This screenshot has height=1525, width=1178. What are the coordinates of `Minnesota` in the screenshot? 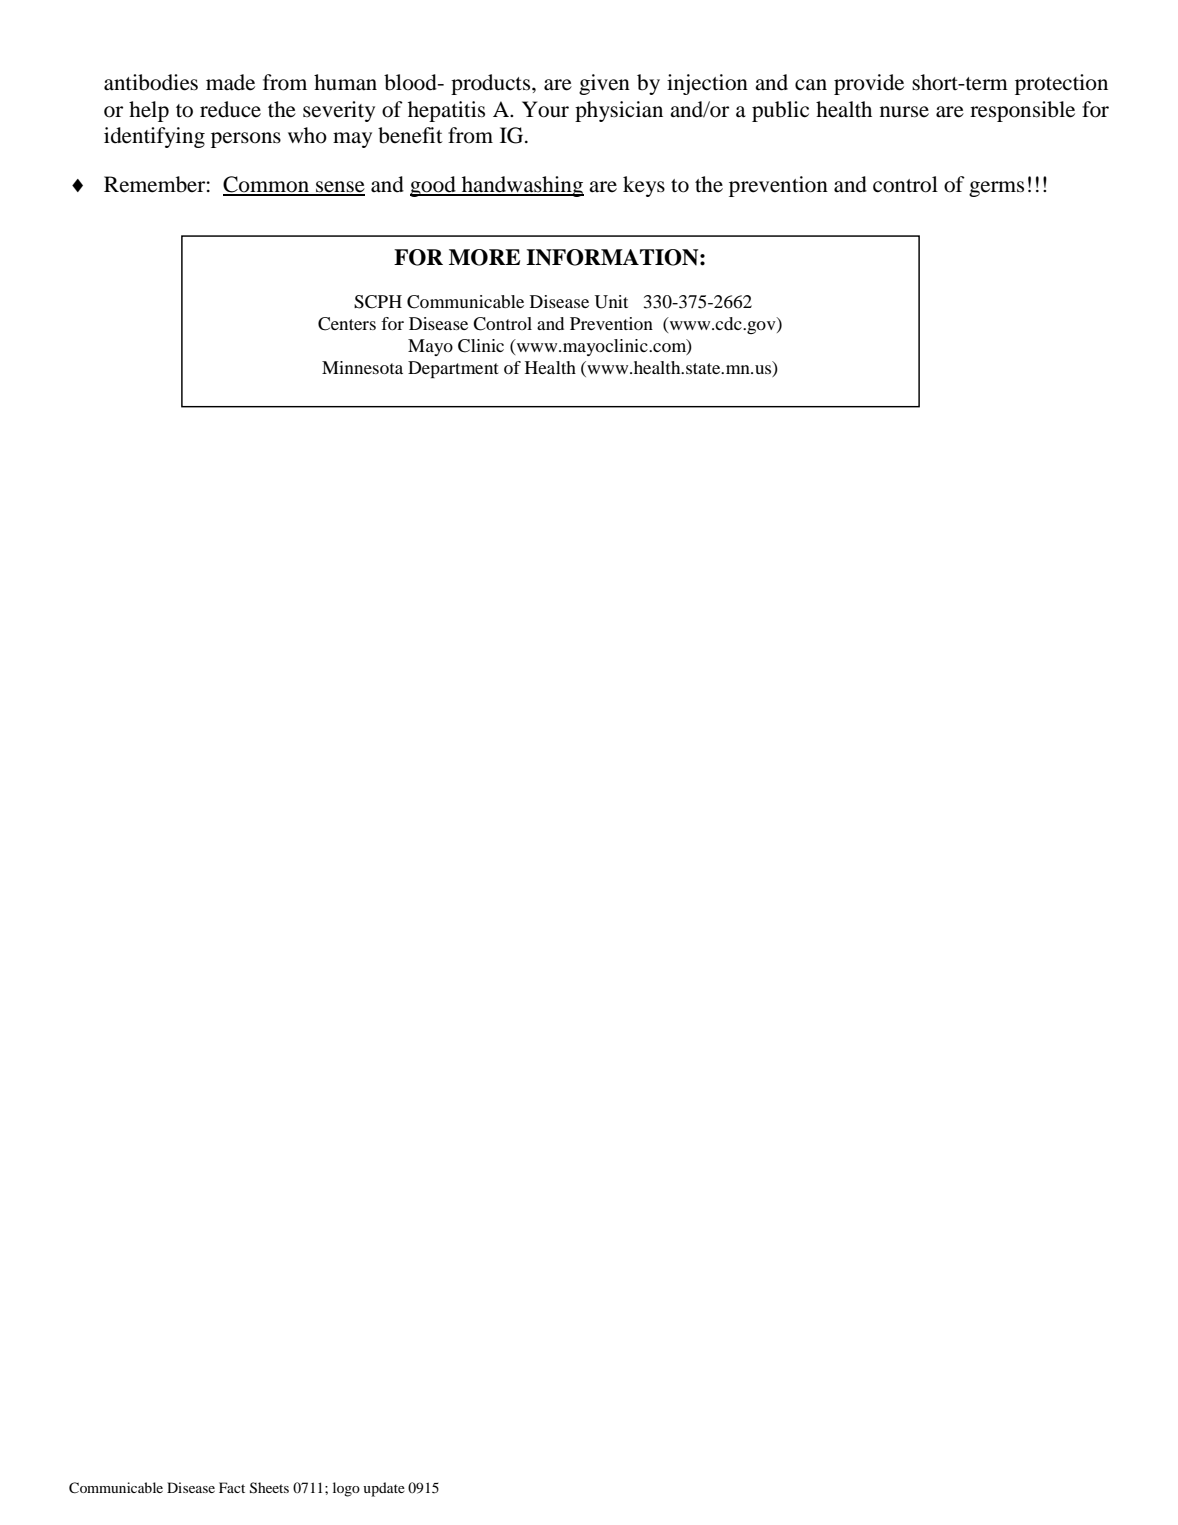 It's located at (362, 367).
